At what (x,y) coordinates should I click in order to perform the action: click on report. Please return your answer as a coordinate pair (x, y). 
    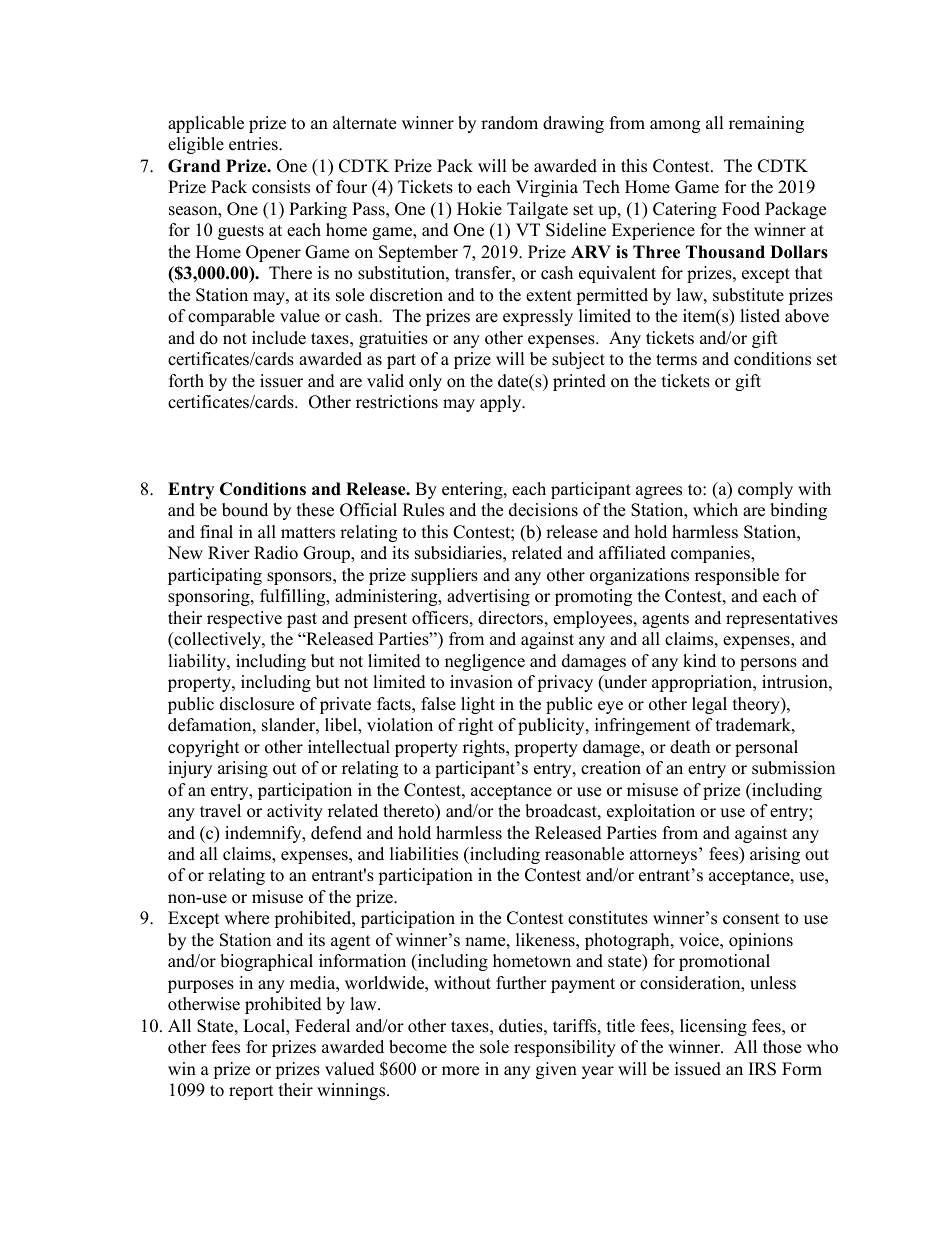
    Looking at the image, I should click on (251, 1092).
